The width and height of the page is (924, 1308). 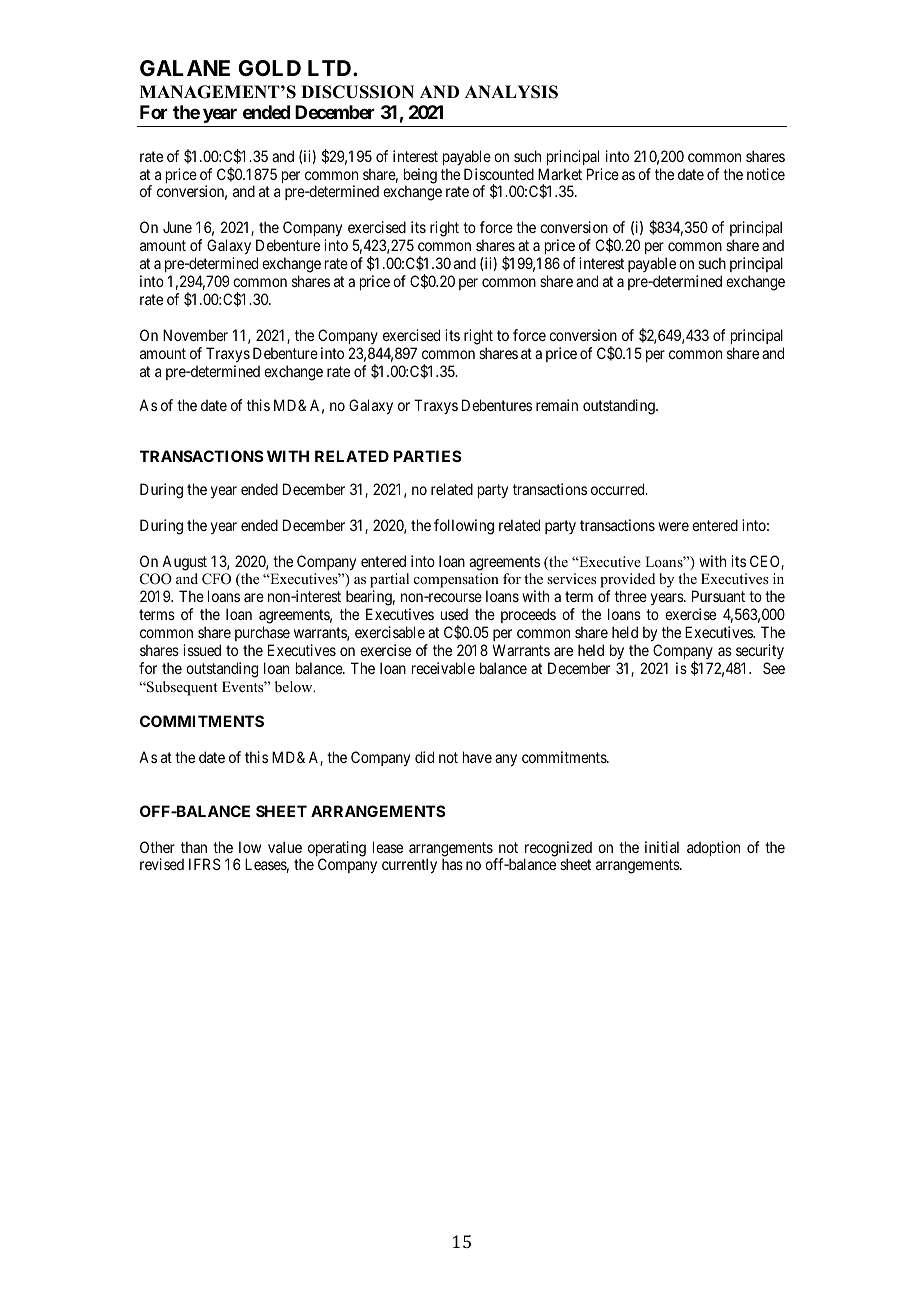 I want to click on notice, so click(x=766, y=174).
